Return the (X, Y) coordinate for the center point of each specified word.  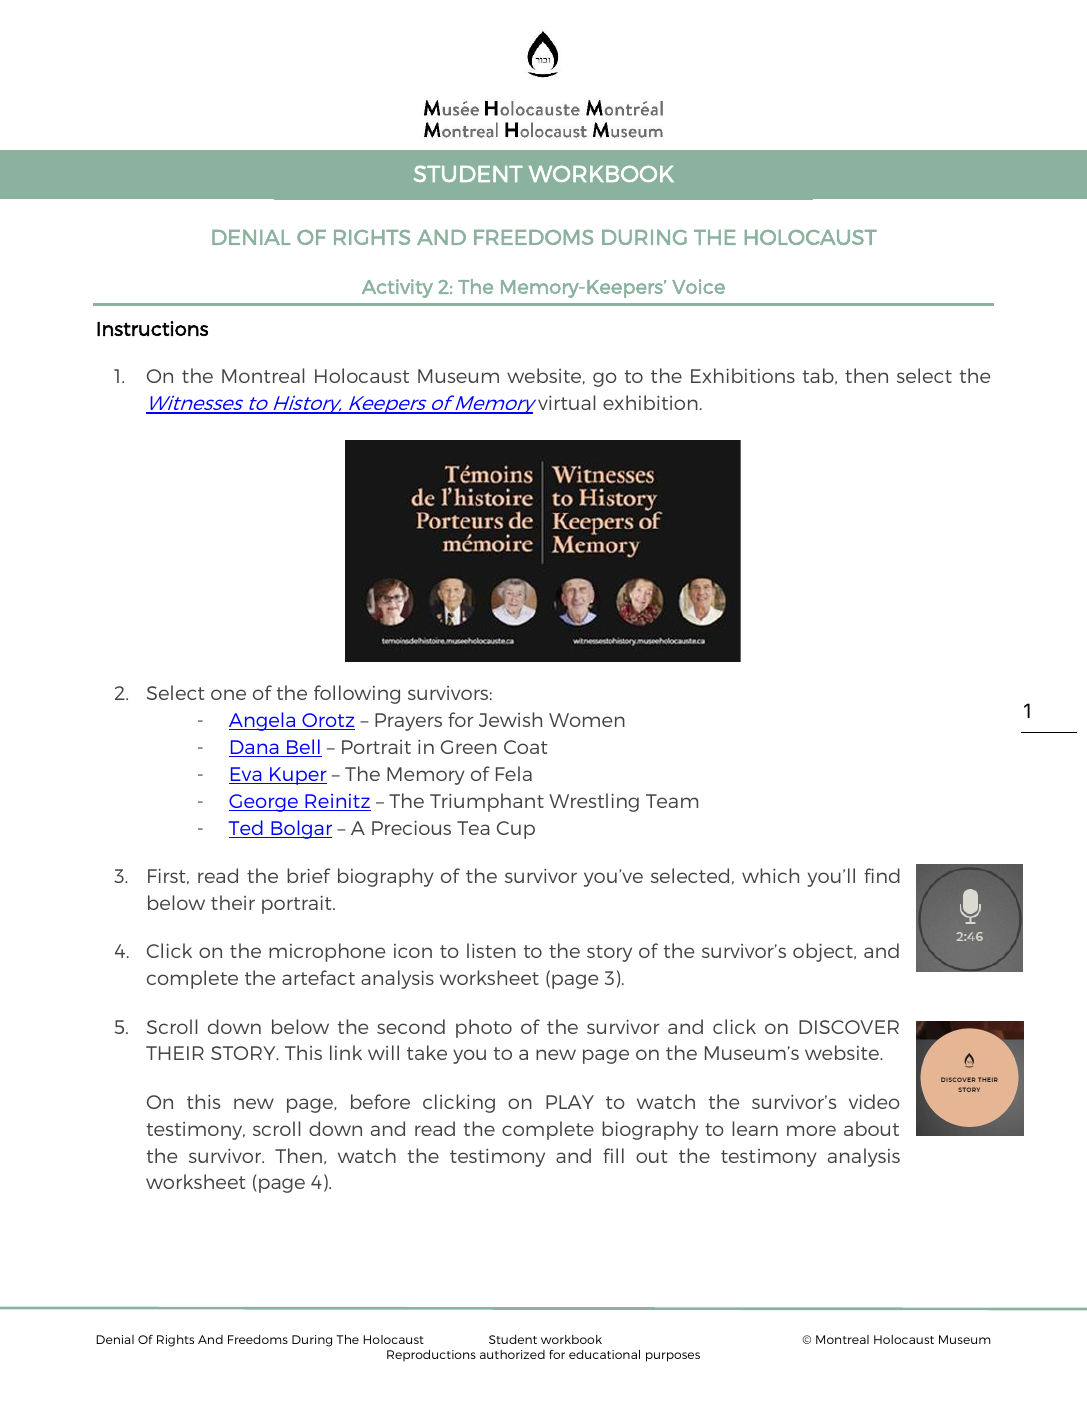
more (811, 1130)
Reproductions (431, 1356)
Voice (698, 286)
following (357, 694)
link (346, 1052)
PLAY (570, 1102)
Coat (526, 747)
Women (587, 720)
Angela (263, 721)
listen (491, 950)
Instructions (152, 328)
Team (672, 801)
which (770, 875)
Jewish (510, 719)
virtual (566, 402)
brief (308, 875)
